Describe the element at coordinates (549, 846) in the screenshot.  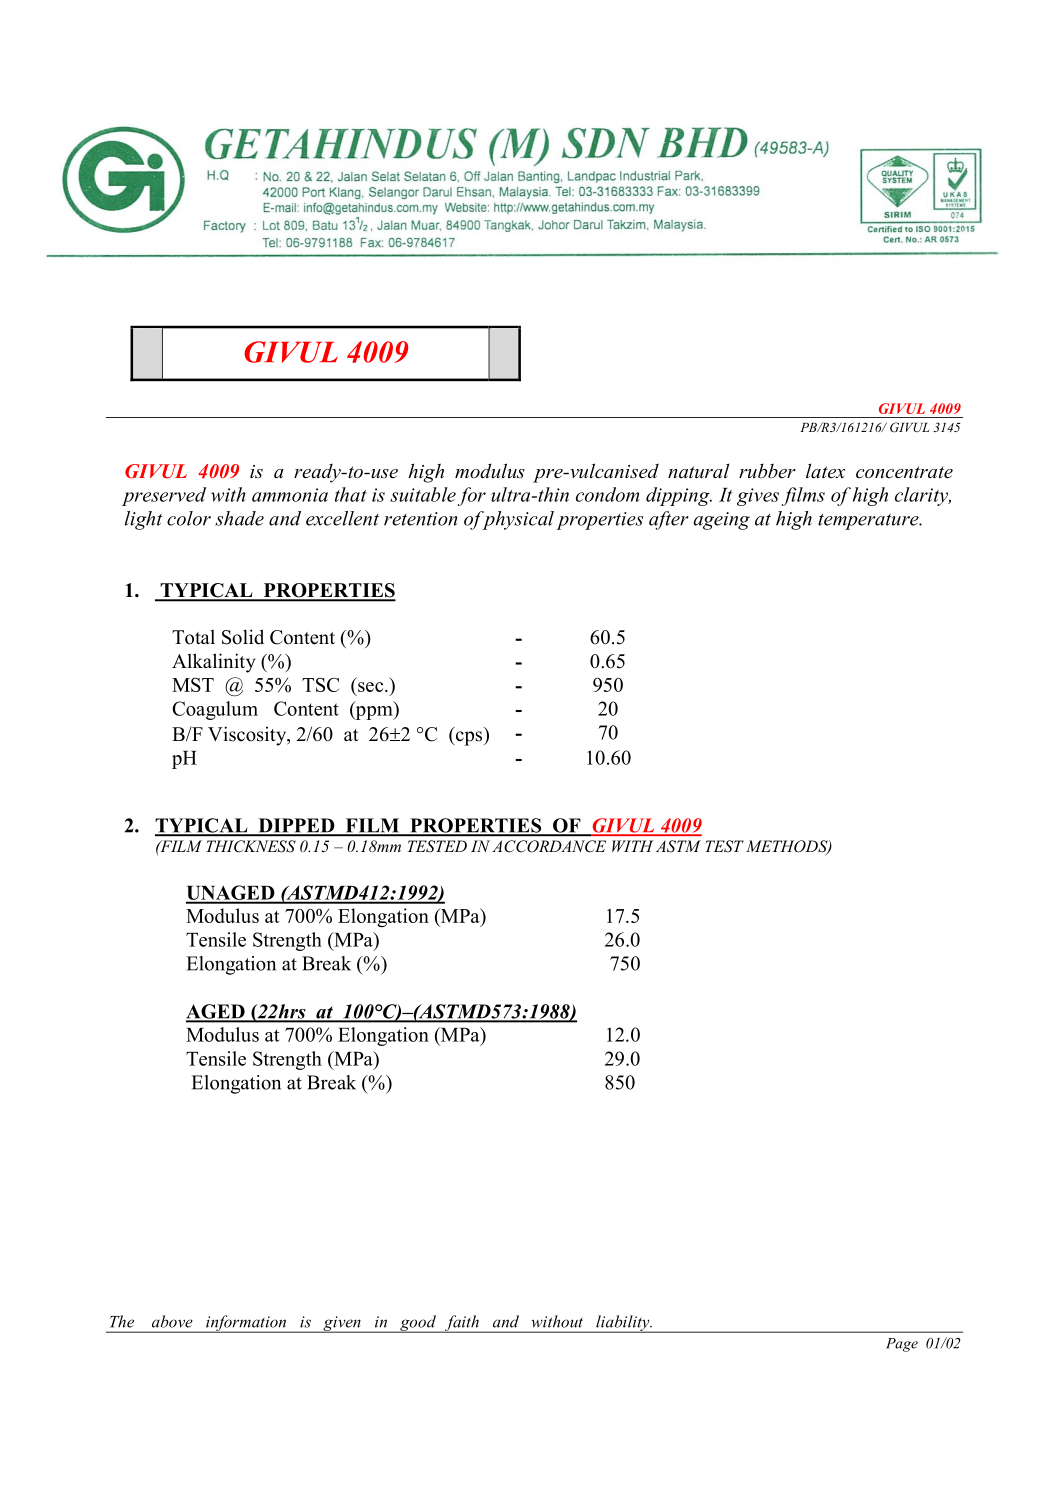
I see `ACCORDANCE` at that location.
